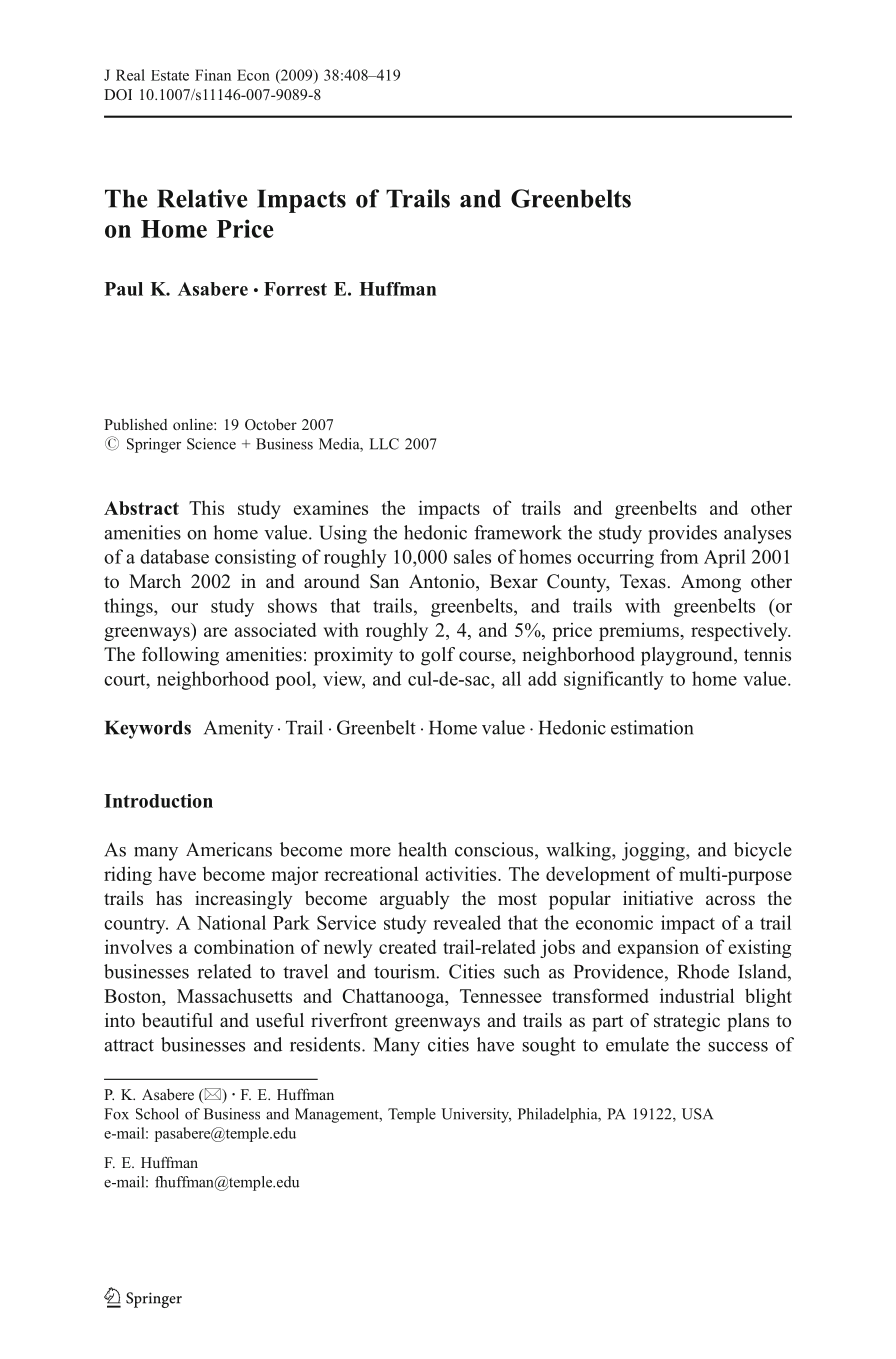 The image size is (896, 1359). What do you see at coordinates (697, 1114) in the page?
I see `USA` at bounding box center [697, 1114].
